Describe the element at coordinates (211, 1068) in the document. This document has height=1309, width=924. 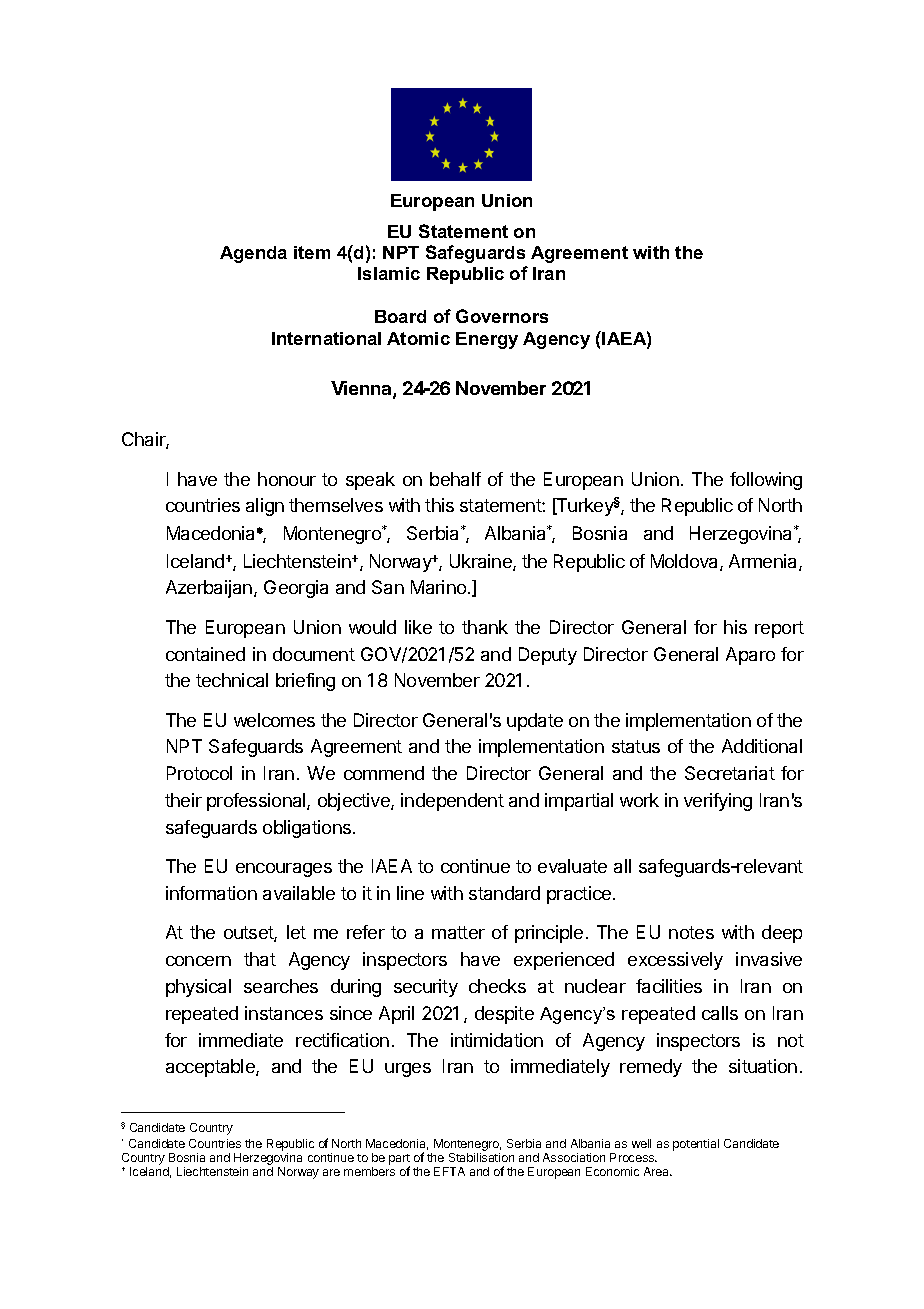
I see `acceptable` at that location.
